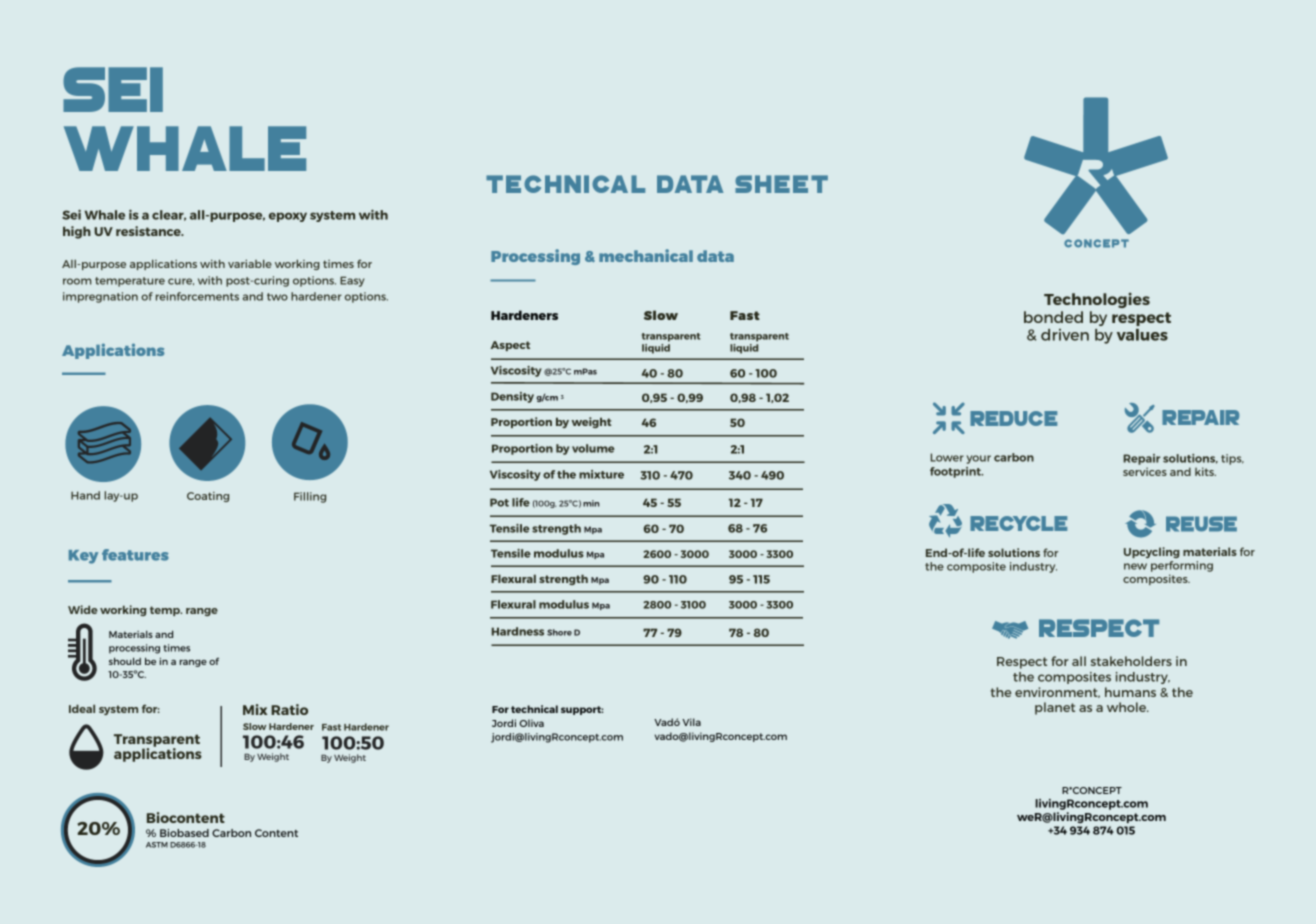  I want to click on ASTM, so click(157, 845).
